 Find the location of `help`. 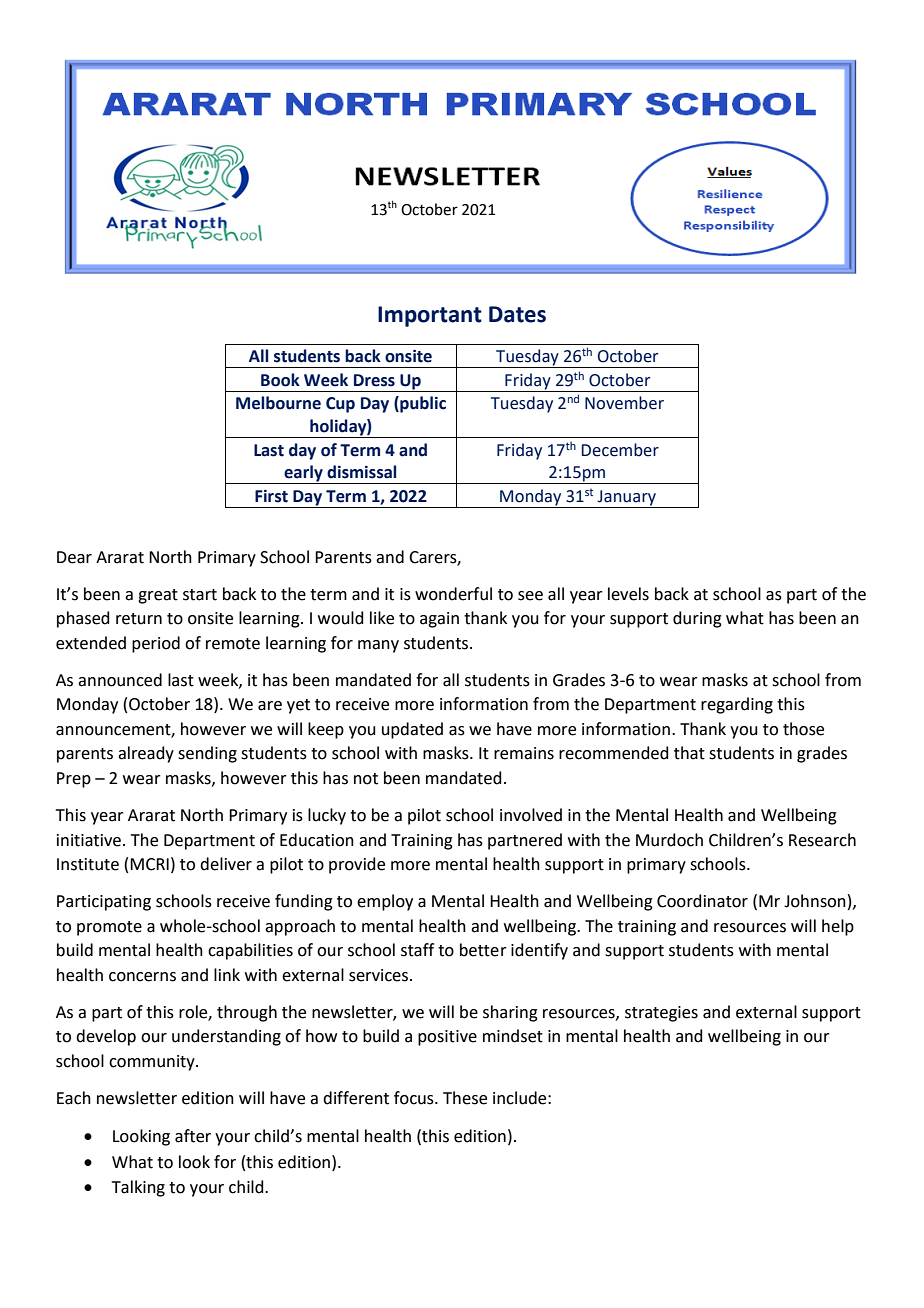

help is located at coordinates (838, 927).
